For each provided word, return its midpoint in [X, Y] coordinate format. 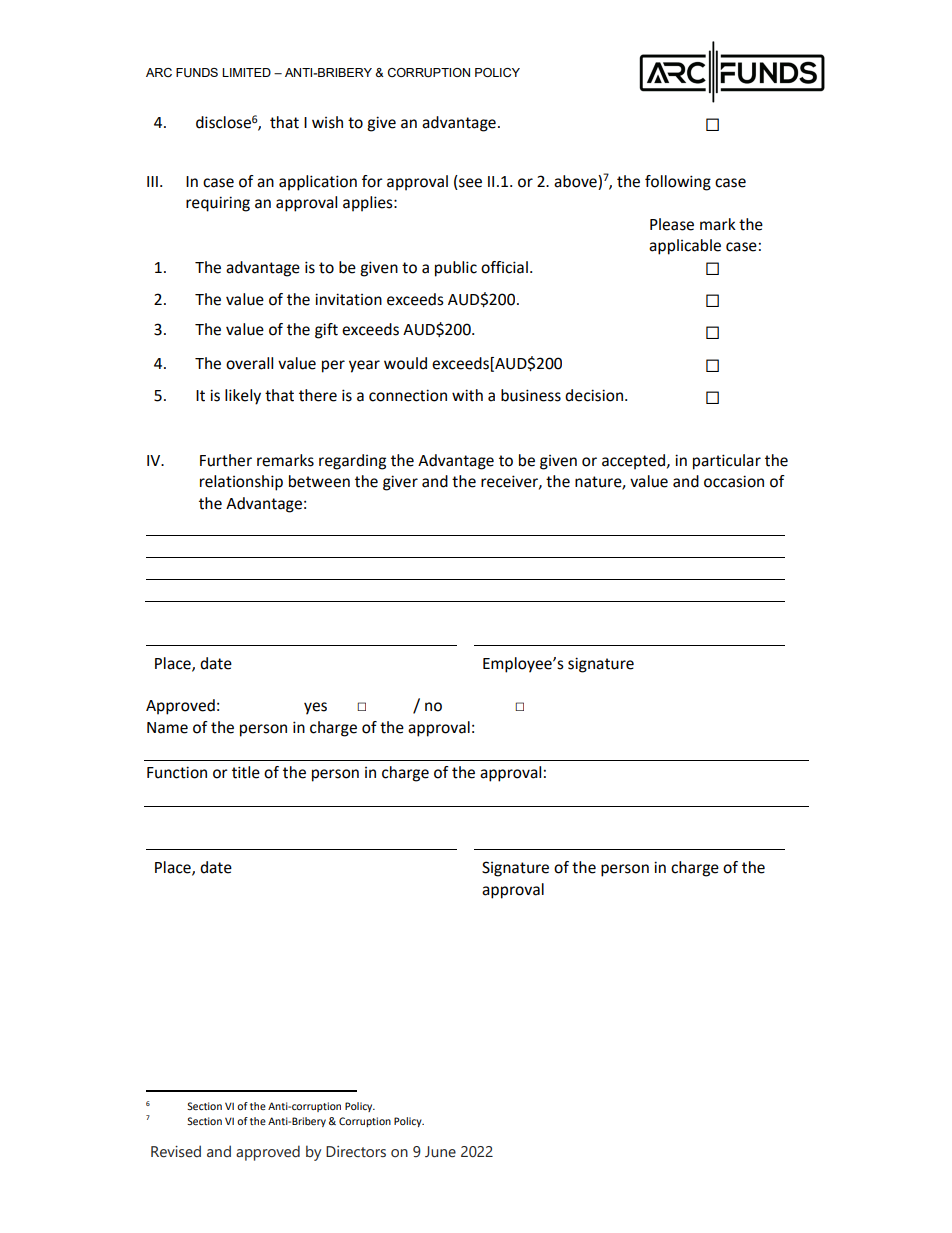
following [678, 183]
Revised [176, 1151]
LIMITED [246, 72]
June [440, 1152]
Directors [356, 1152]
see [469, 184]
